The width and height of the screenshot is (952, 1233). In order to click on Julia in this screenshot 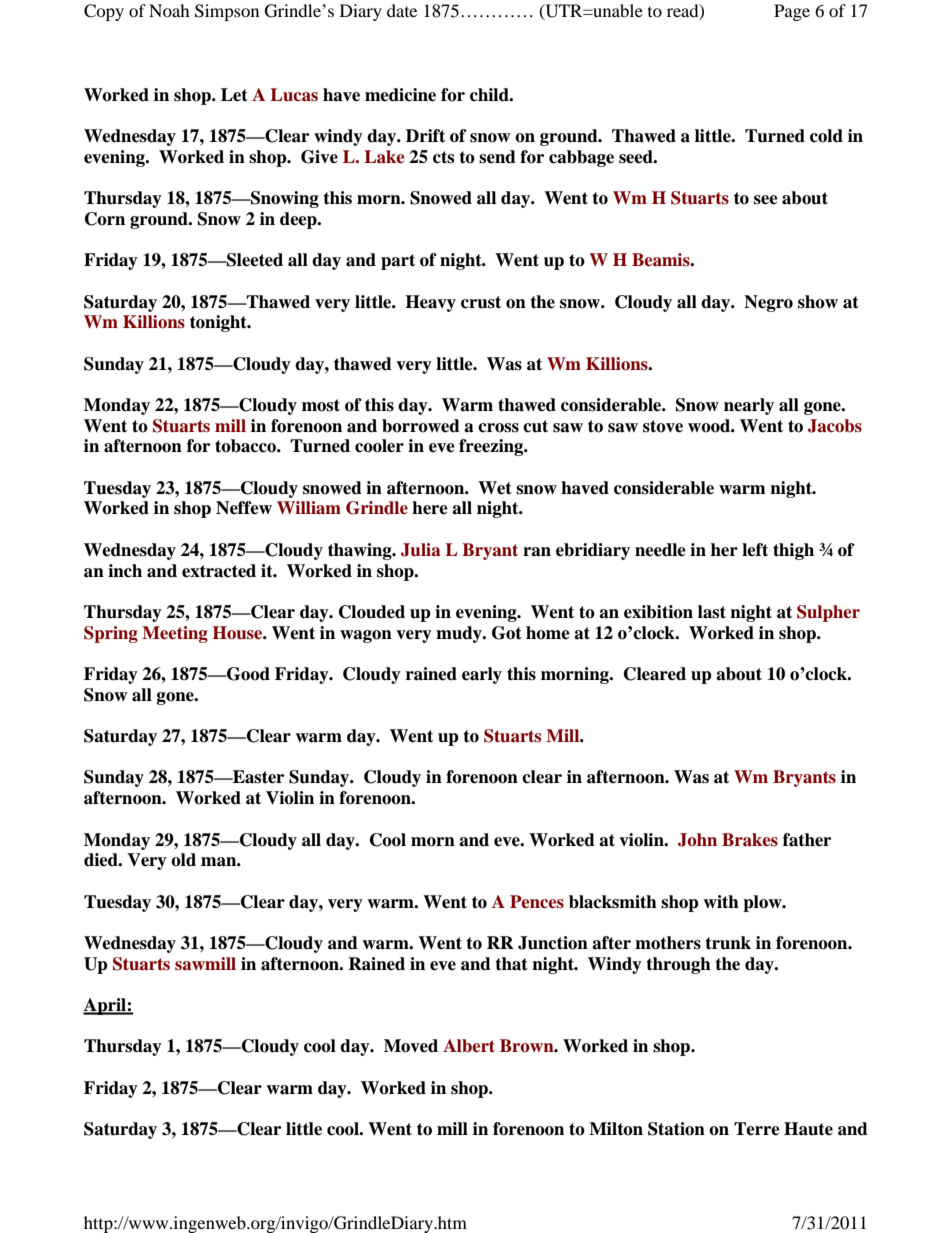, I will do `click(420, 550)`.
